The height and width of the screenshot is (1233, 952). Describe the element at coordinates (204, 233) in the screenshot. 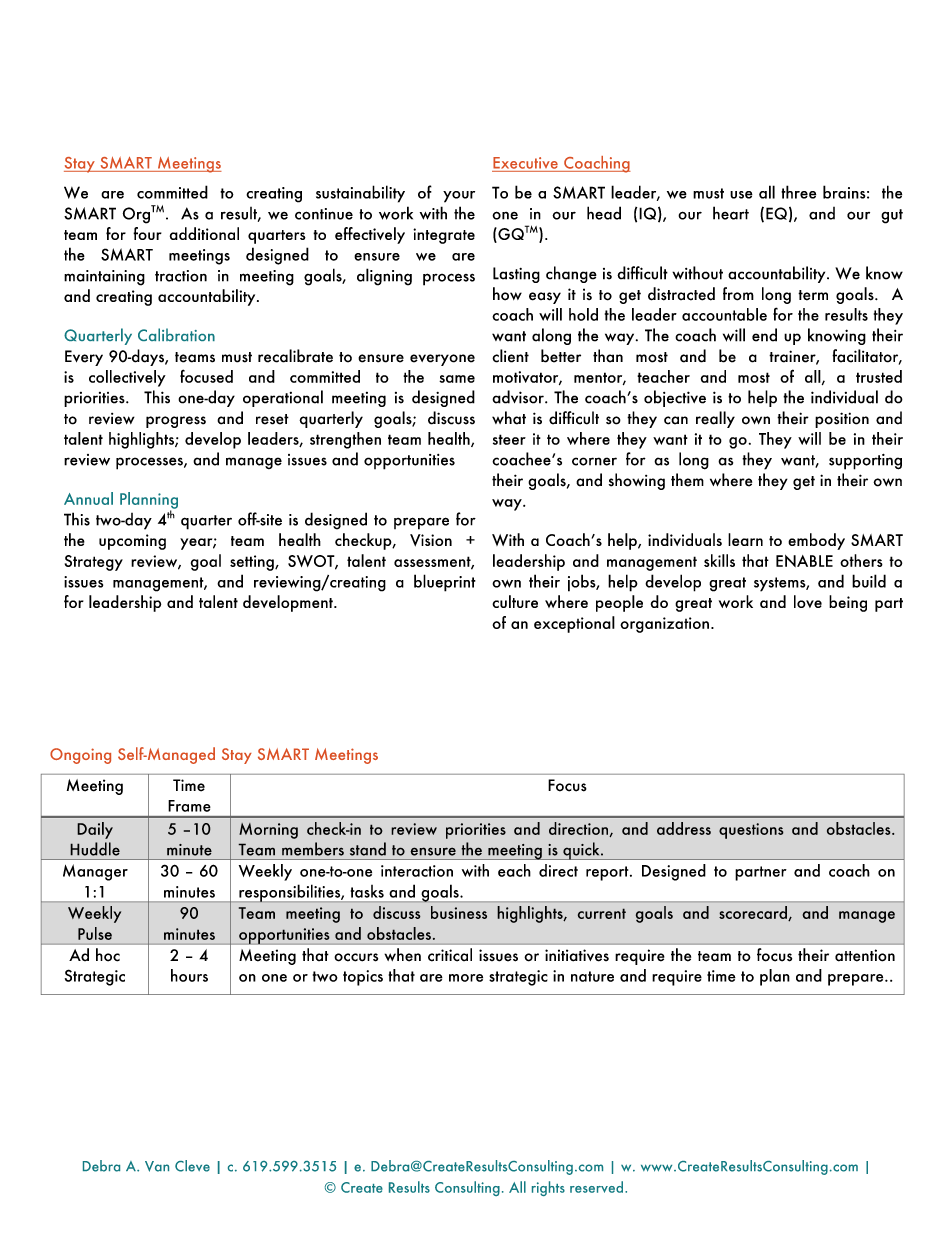

I see `additional` at that location.
